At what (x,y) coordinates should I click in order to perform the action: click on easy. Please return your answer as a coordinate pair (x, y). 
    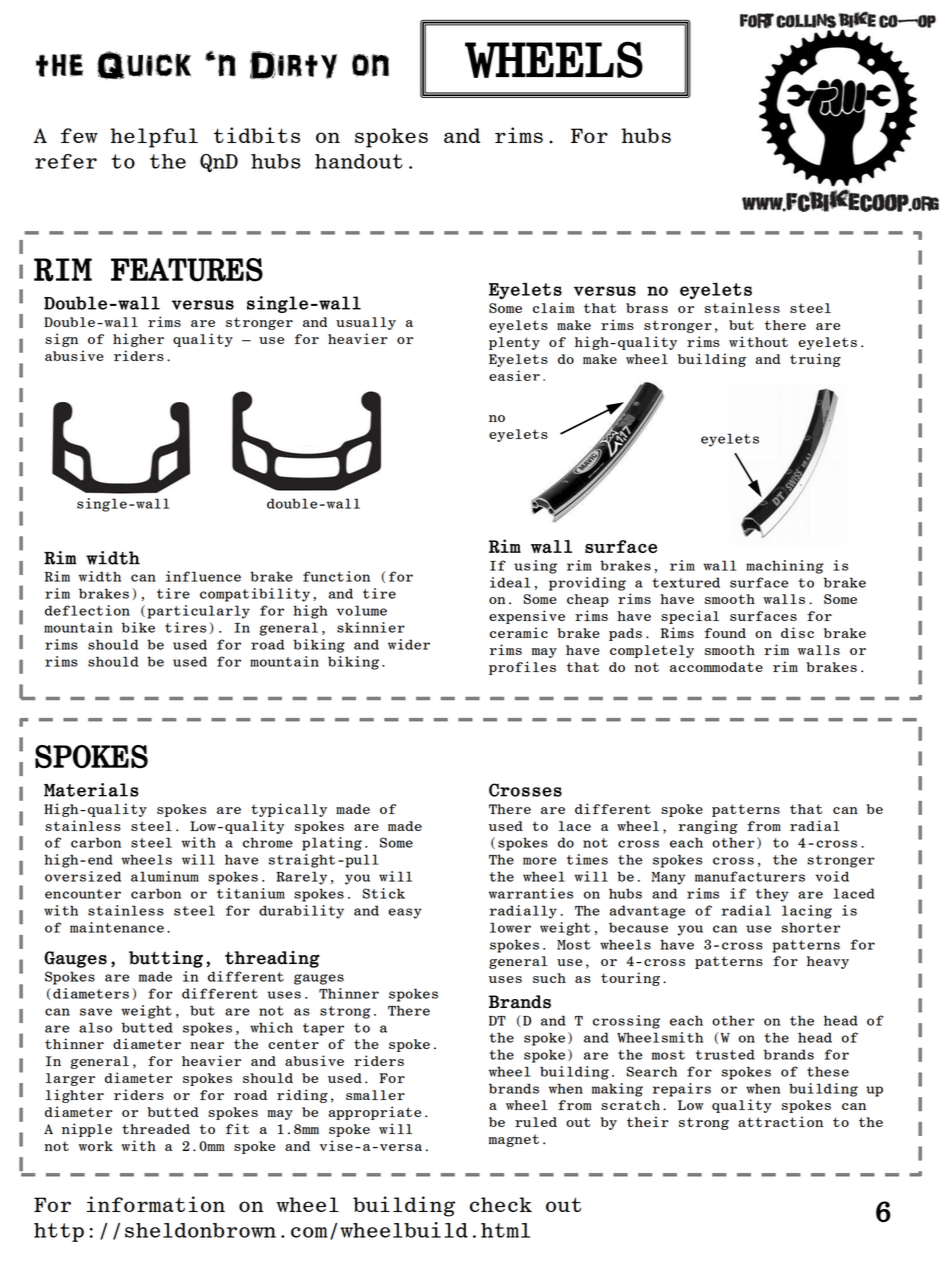
    Looking at the image, I should click on (405, 913).
